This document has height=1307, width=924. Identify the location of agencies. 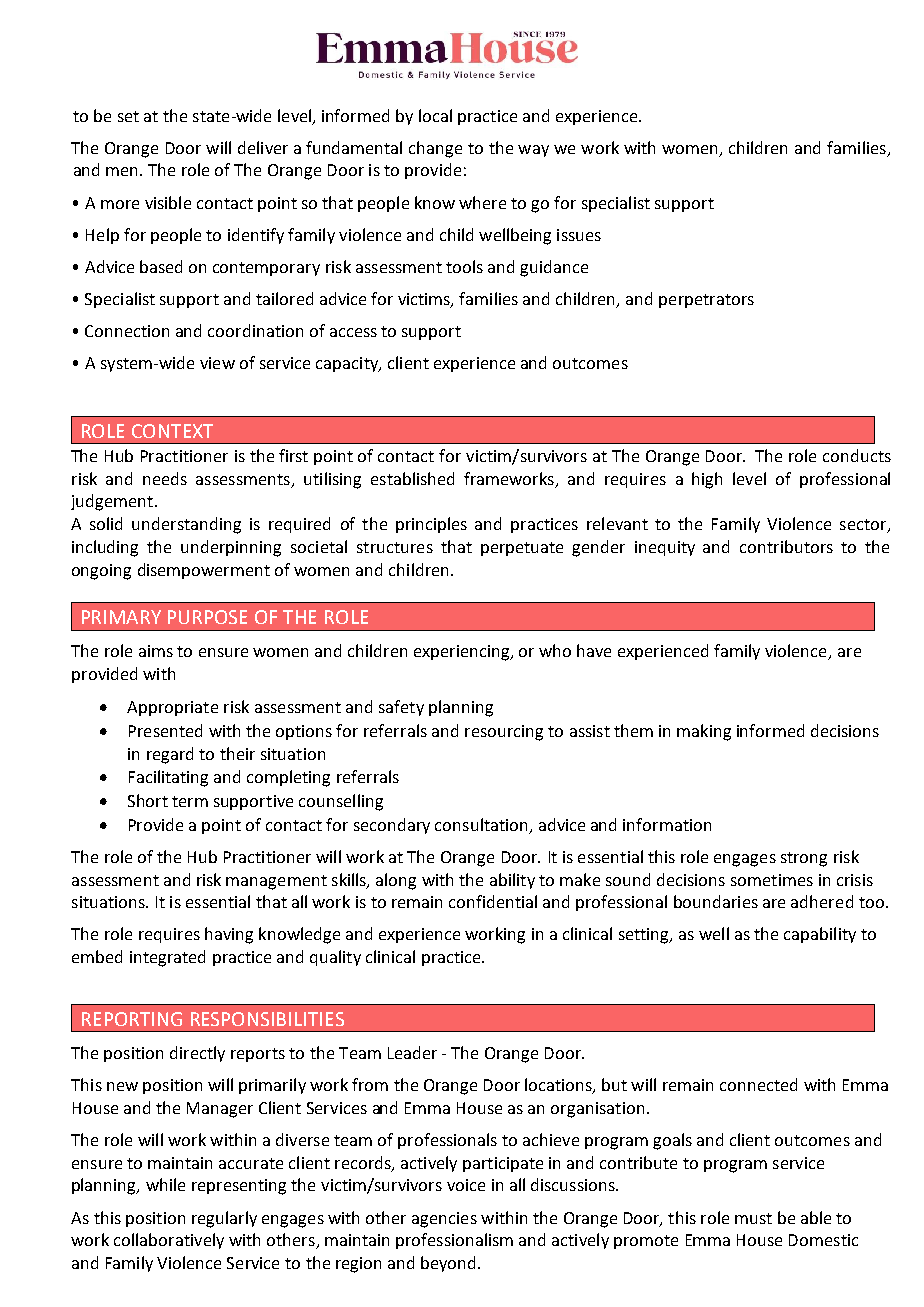
(444, 1220).
